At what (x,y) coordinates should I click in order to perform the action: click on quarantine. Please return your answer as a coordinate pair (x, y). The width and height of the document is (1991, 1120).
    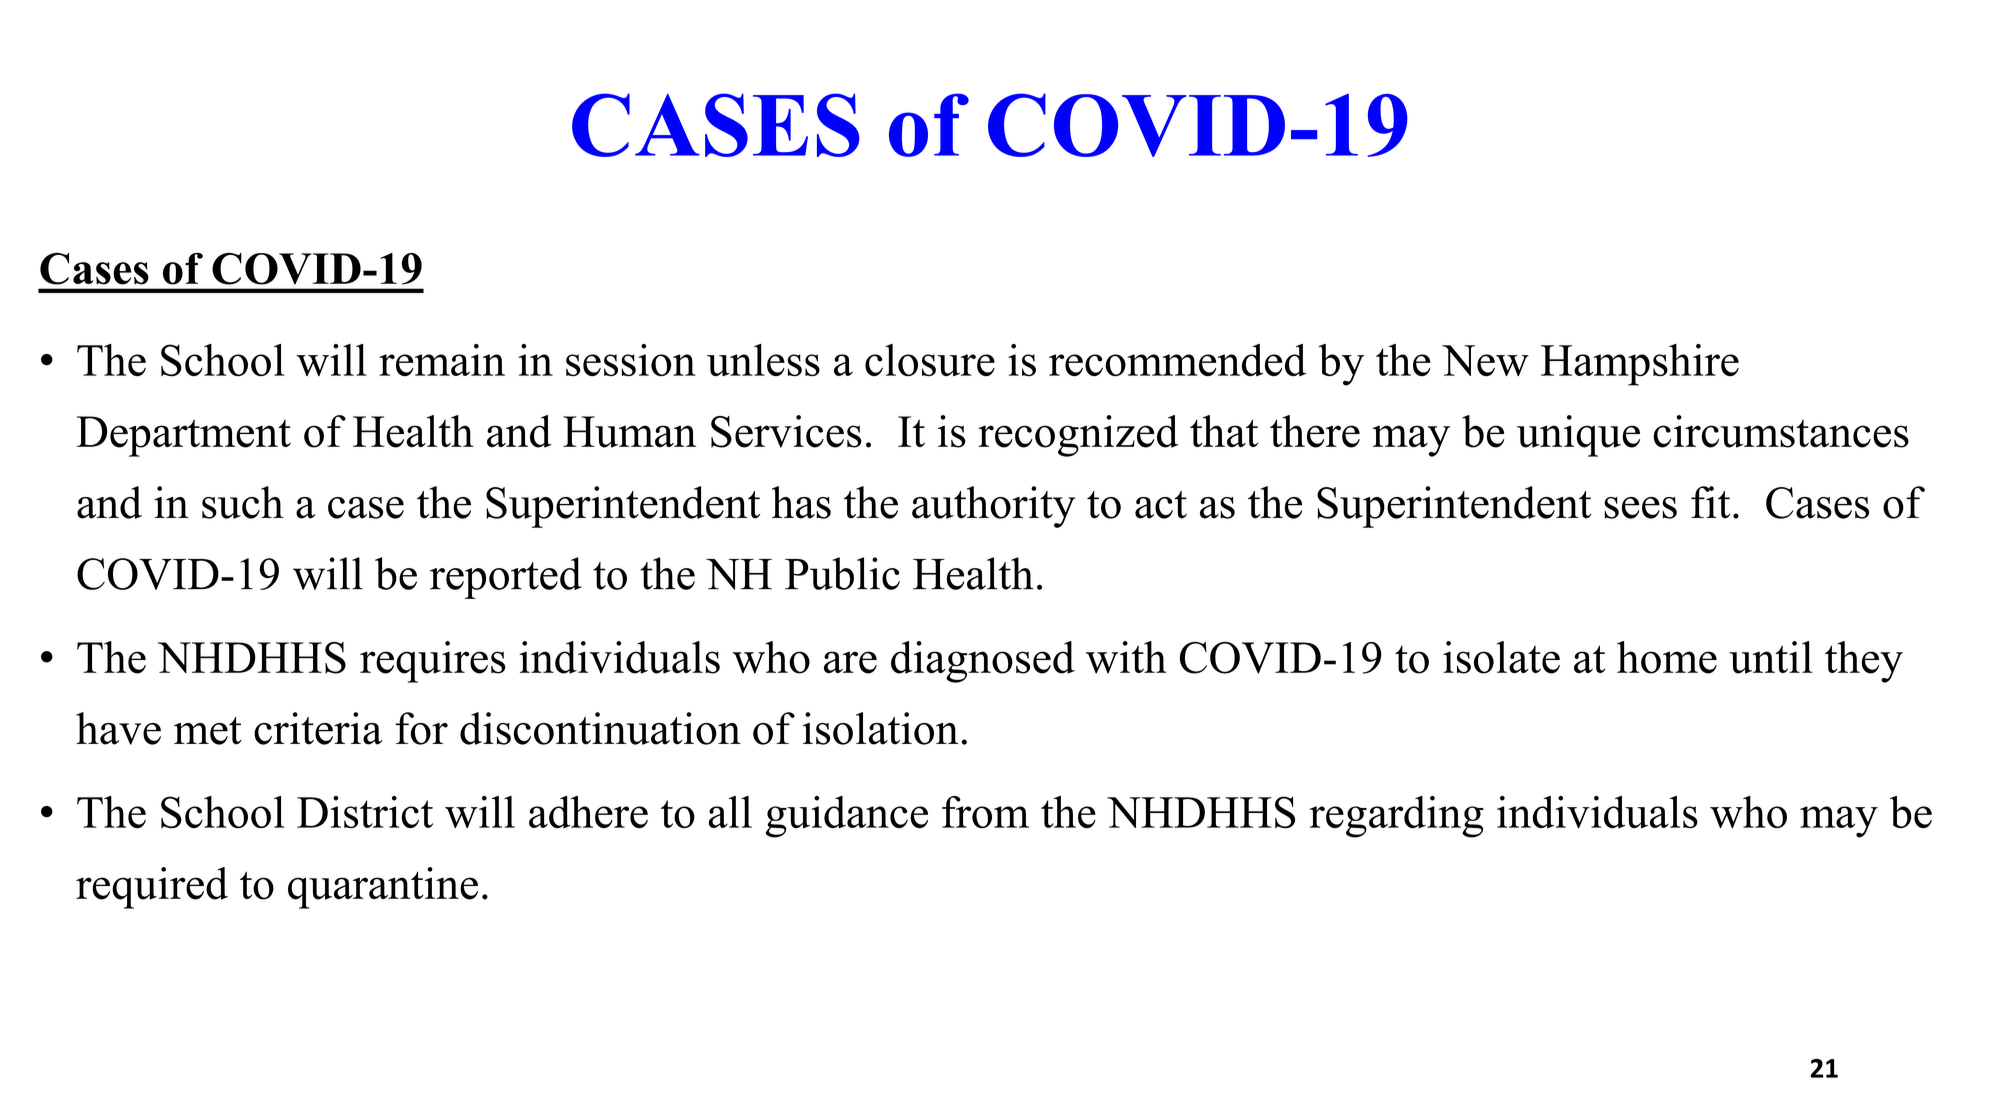
    Looking at the image, I should click on (383, 888).
